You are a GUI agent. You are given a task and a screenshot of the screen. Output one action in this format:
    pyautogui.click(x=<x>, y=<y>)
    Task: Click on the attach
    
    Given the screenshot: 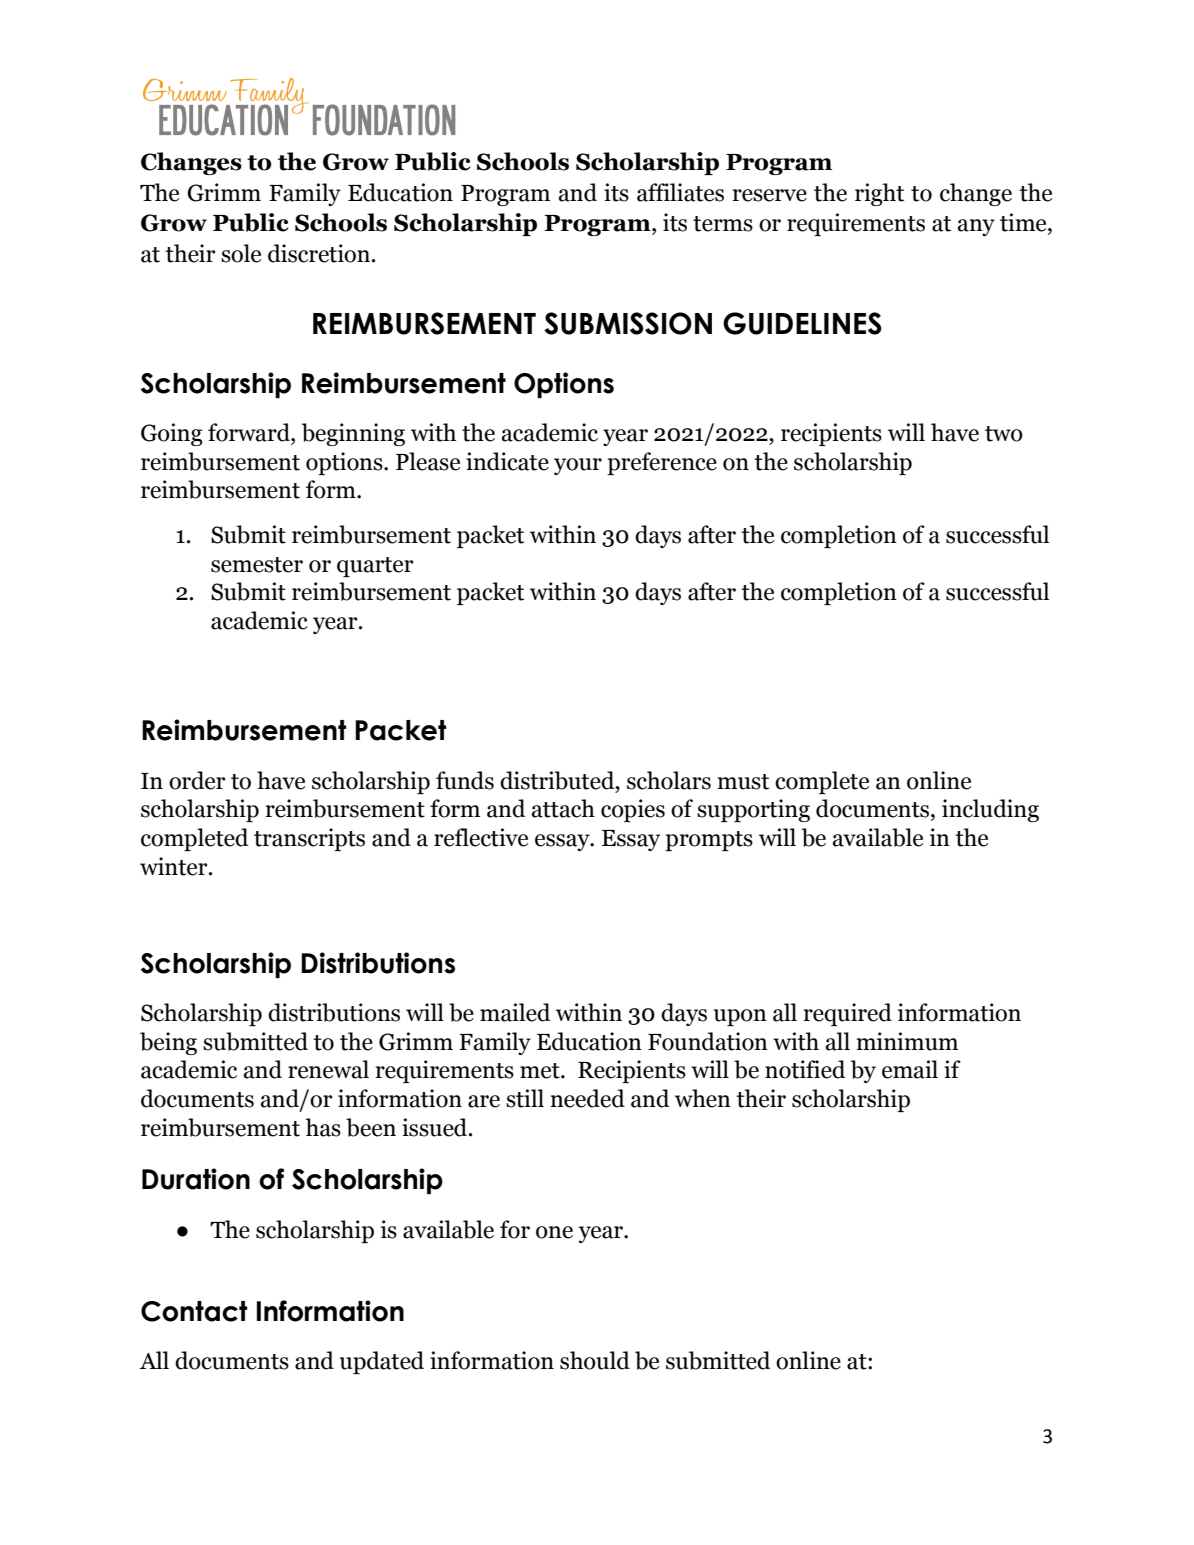 What is the action you would take?
    pyautogui.click(x=563, y=808)
